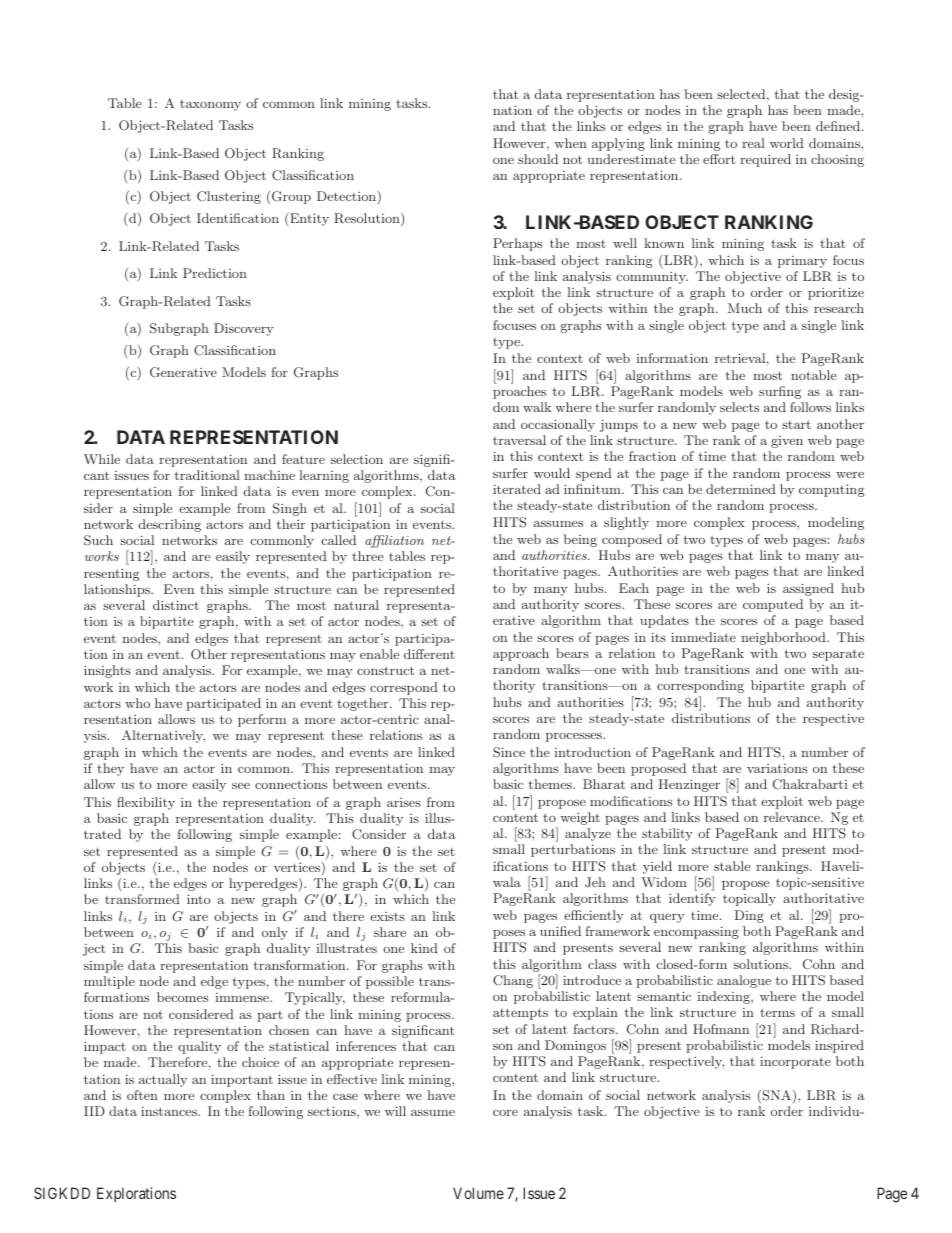 Image resolution: width=952 pixels, height=1233 pixels. Describe the element at coordinates (753, 143) in the screenshot. I see `real` at that location.
